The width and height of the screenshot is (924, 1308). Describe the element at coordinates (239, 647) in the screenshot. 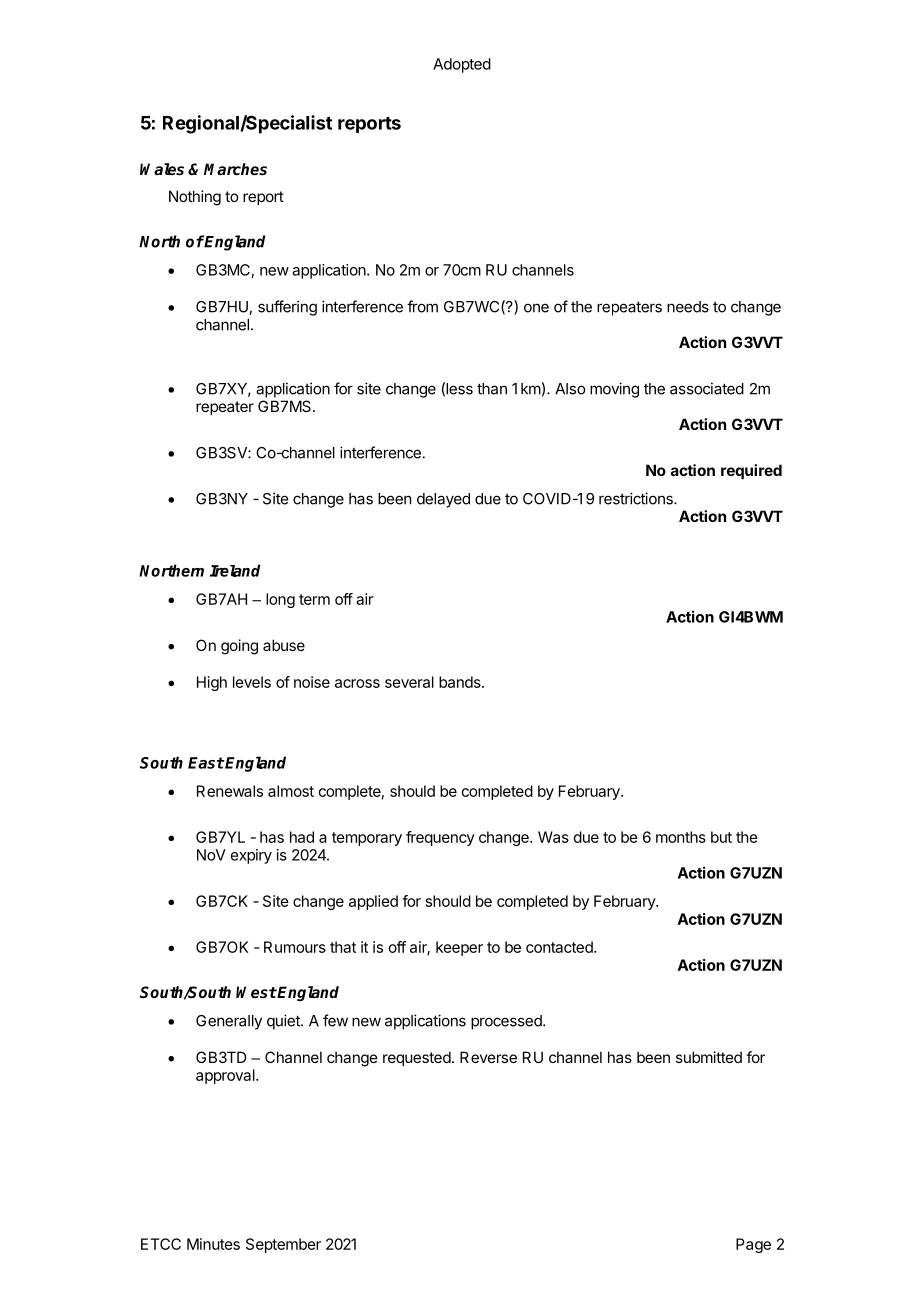

I see `going` at that location.
